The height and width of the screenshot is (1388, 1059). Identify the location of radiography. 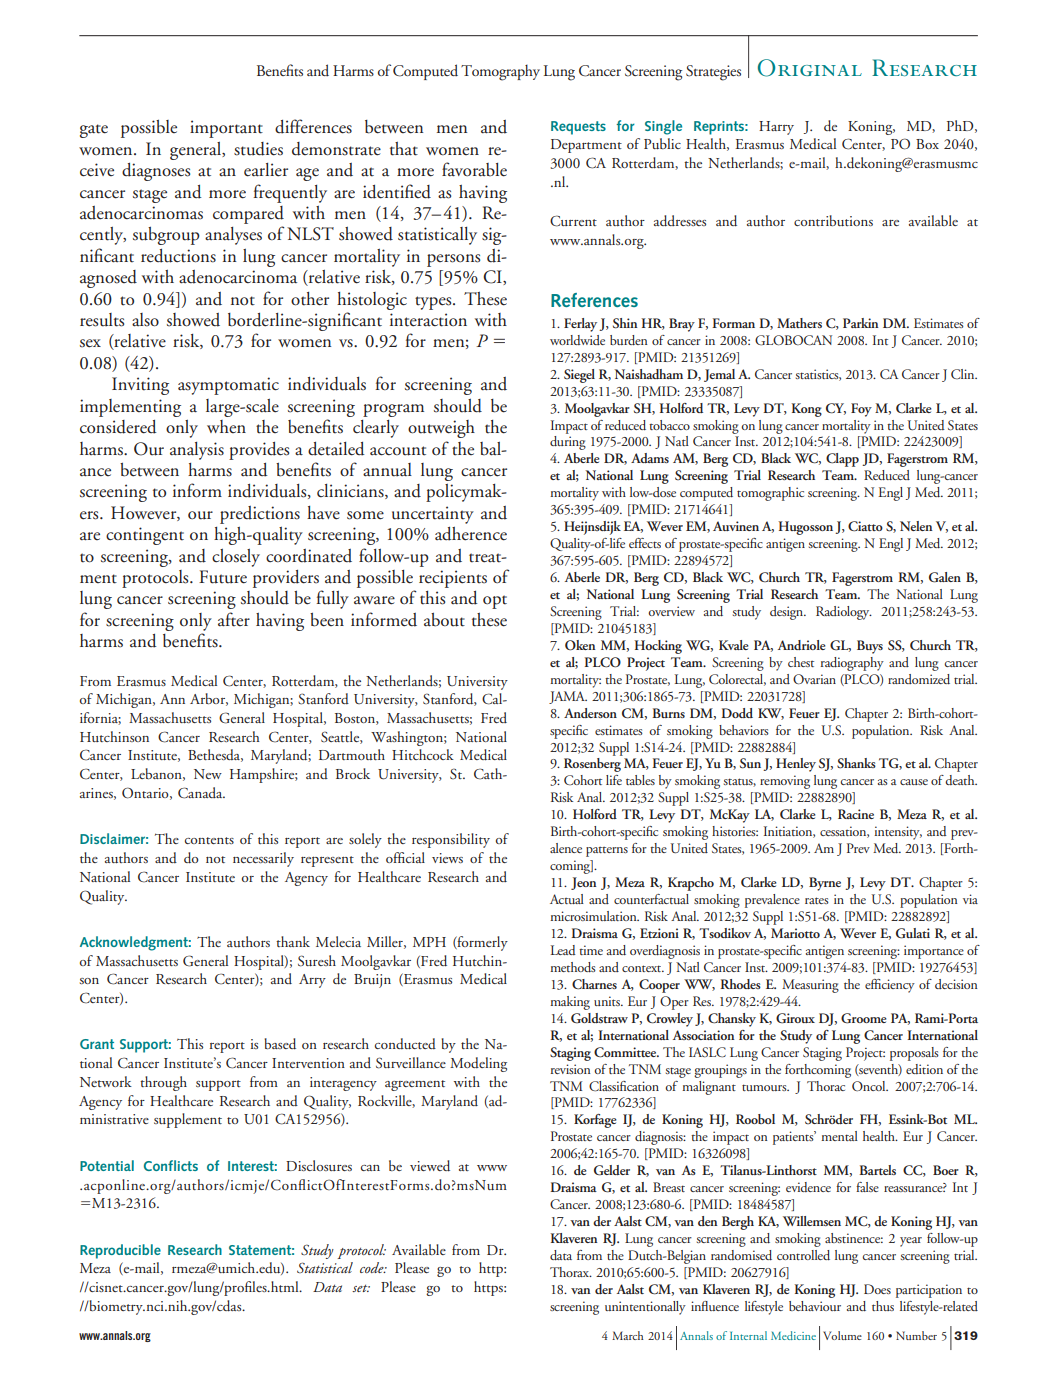
(852, 664).
